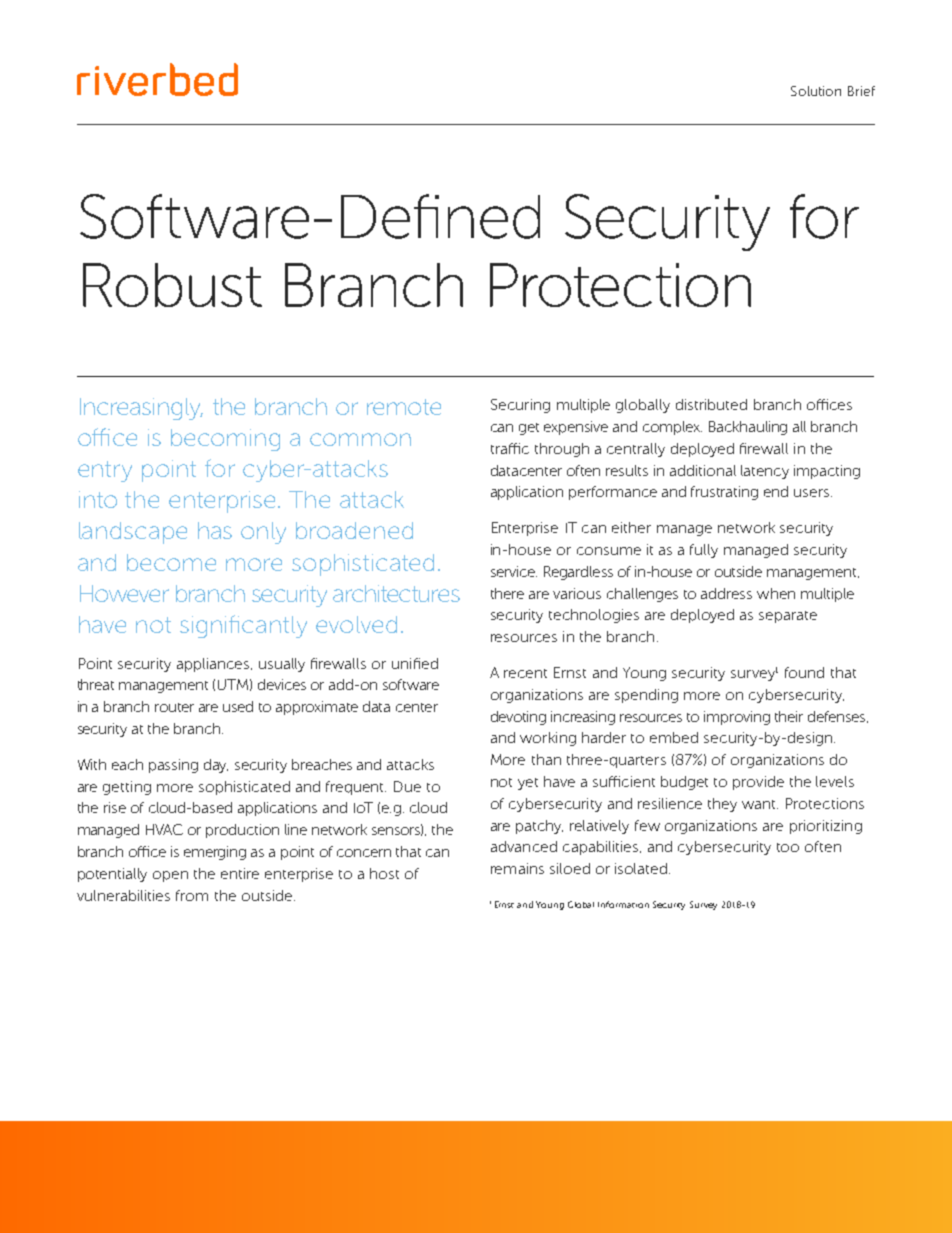 The height and width of the page is (1233, 952). I want to click on Brief, so click(861, 91).
